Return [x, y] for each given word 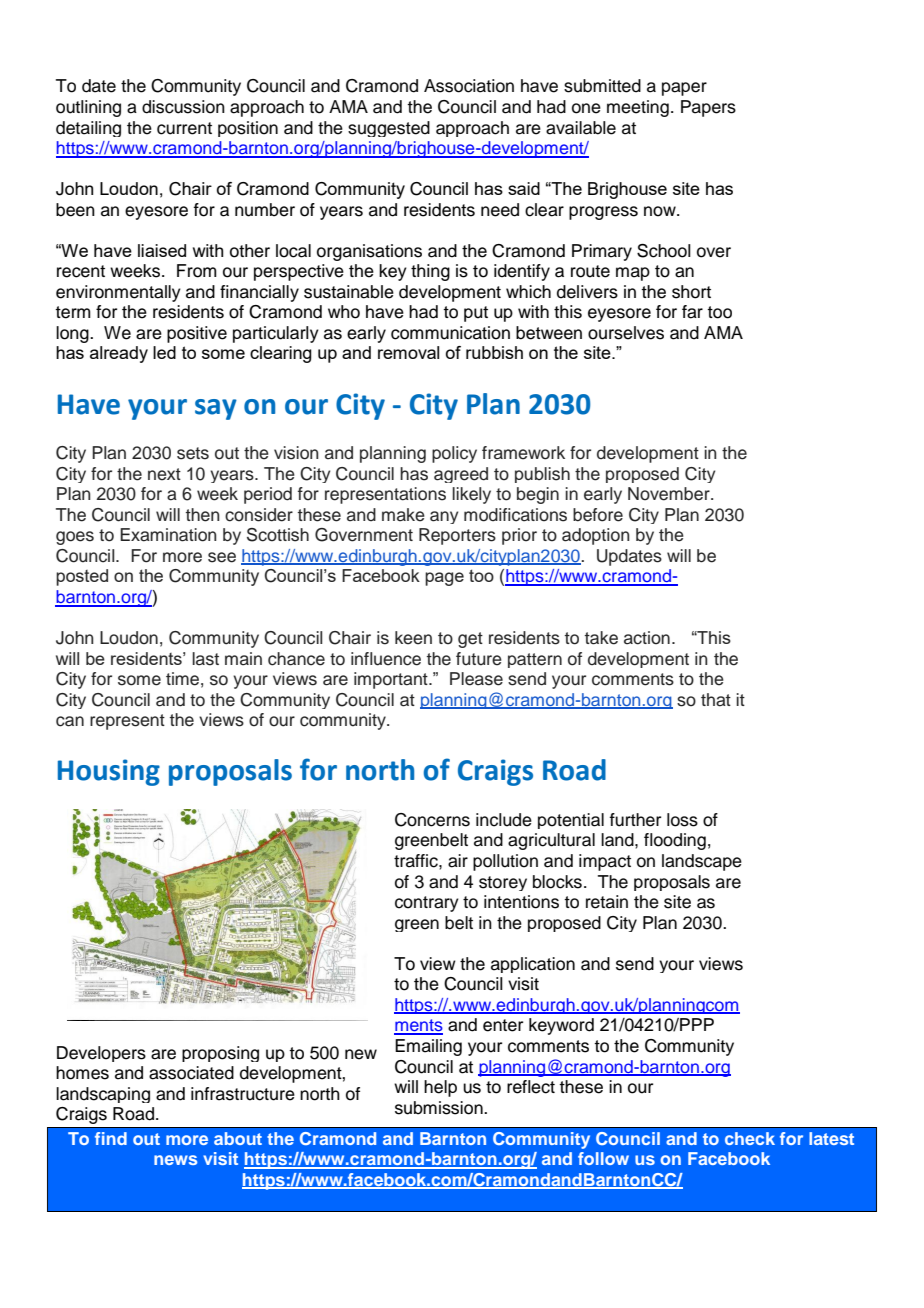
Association [469, 86]
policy [454, 454]
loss [682, 820]
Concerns [432, 820]
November [670, 494]
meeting [638, 108]
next [164, 474]
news [175, 1160]
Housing [109, 772]
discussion [183, 107]
